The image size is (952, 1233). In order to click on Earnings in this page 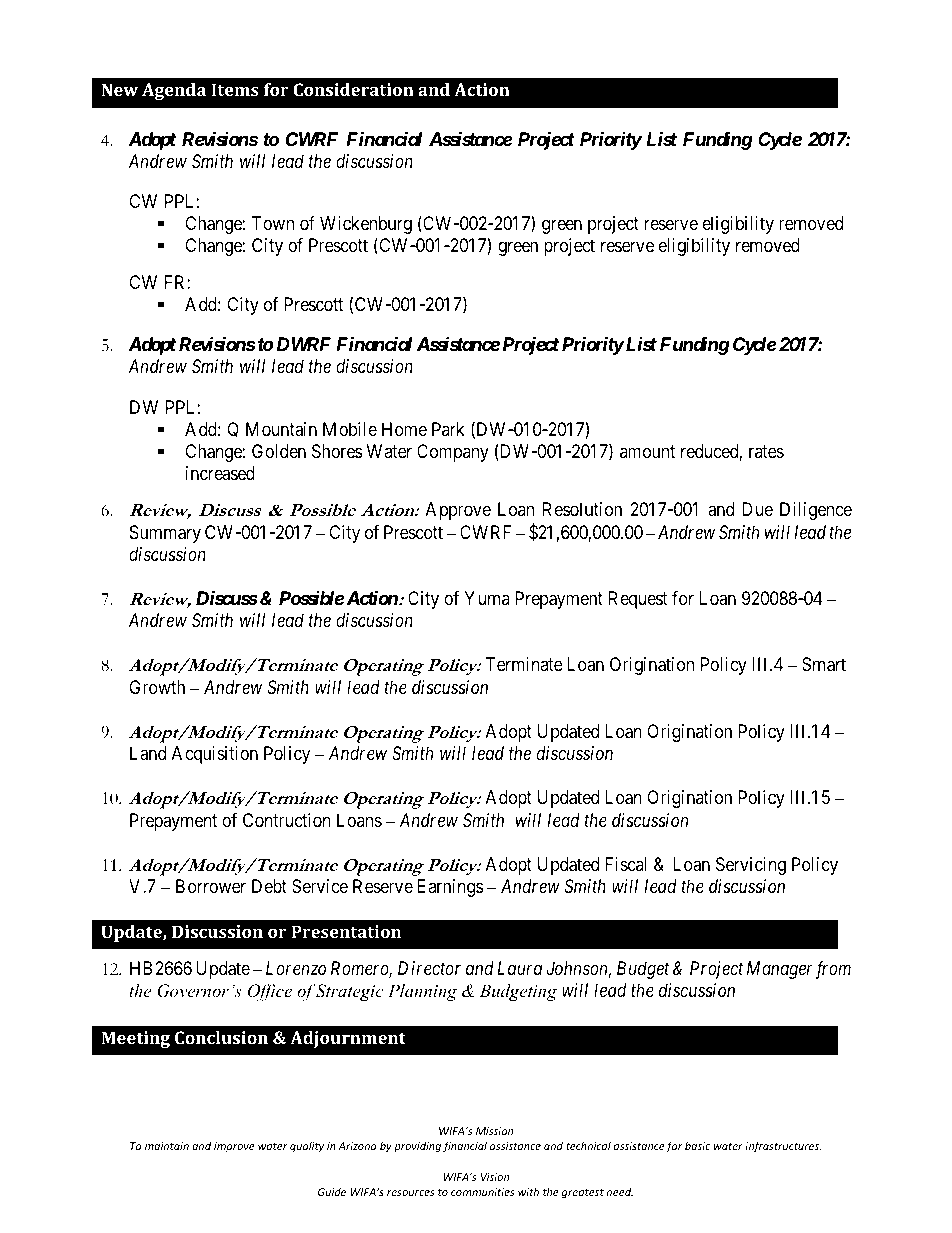, I will do `click(450, 888)`.
